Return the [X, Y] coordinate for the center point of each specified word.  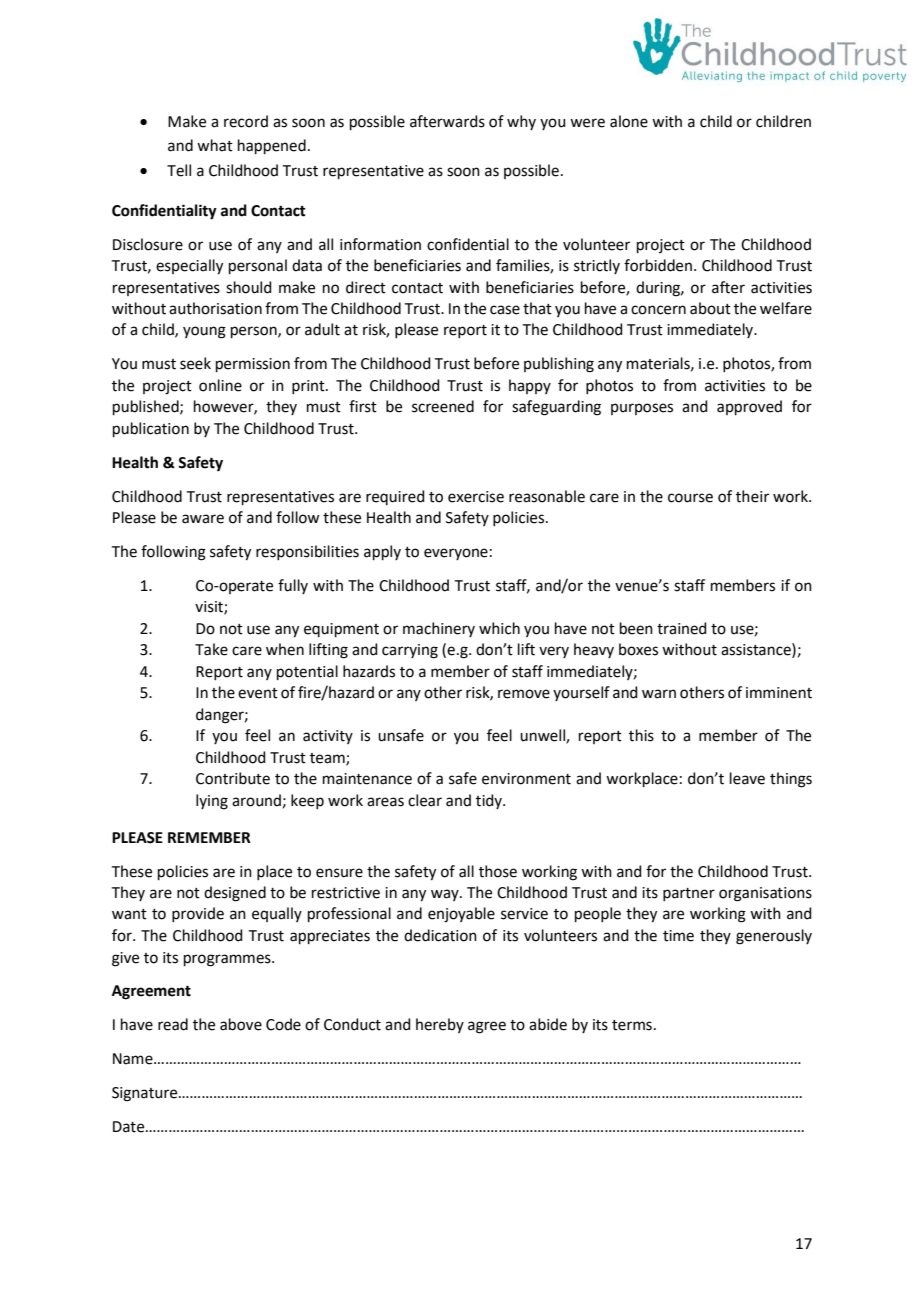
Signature [146, 1094]
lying [212, 802]
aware [203, 519]
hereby [440, 1025]
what [215, 145]
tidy [490, 801]
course [690, 498]
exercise [476, 497]
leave [747, 778]
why [521, 122]
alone [629, 121]
